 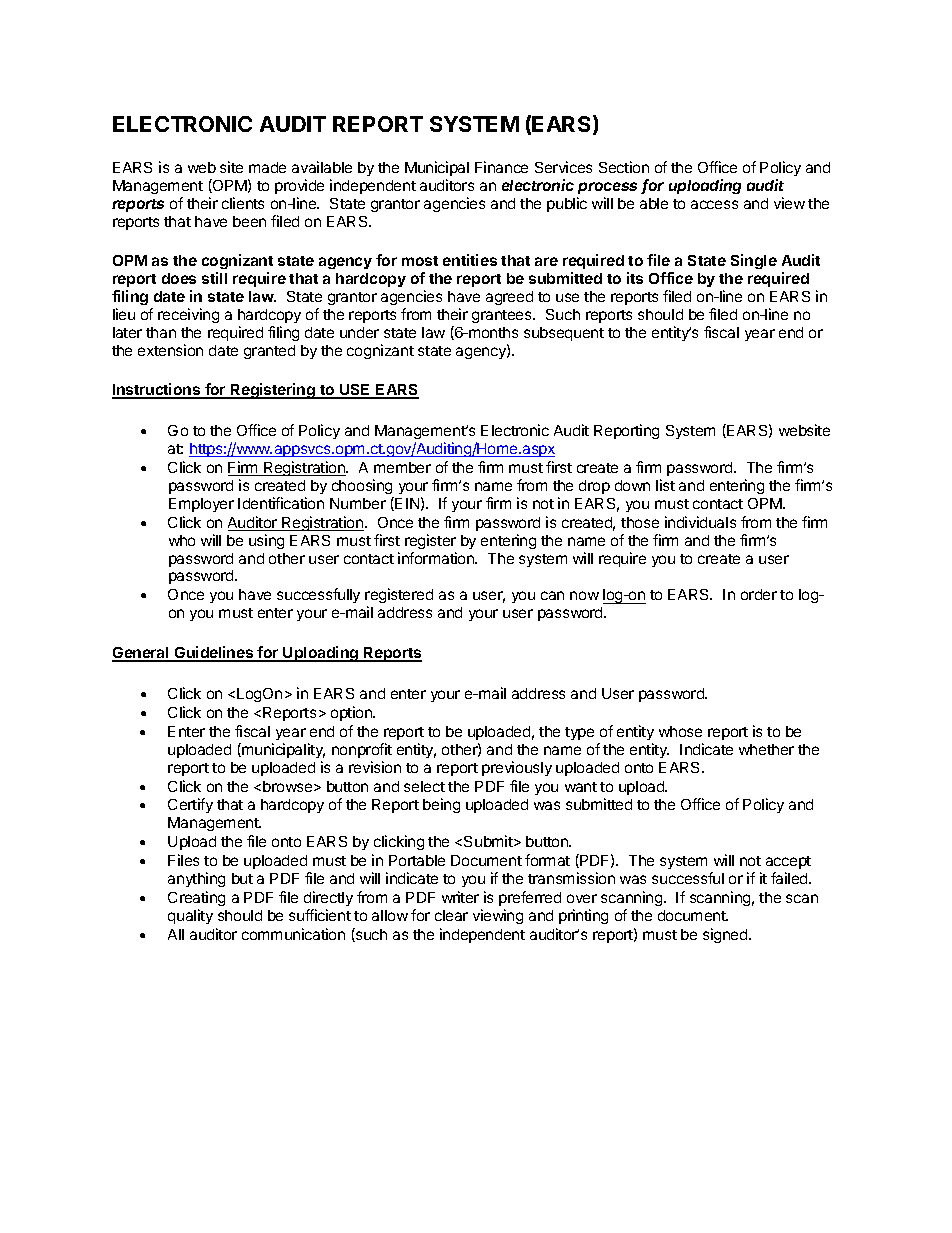 I want to click on quality, so click(x=190, y=916).
